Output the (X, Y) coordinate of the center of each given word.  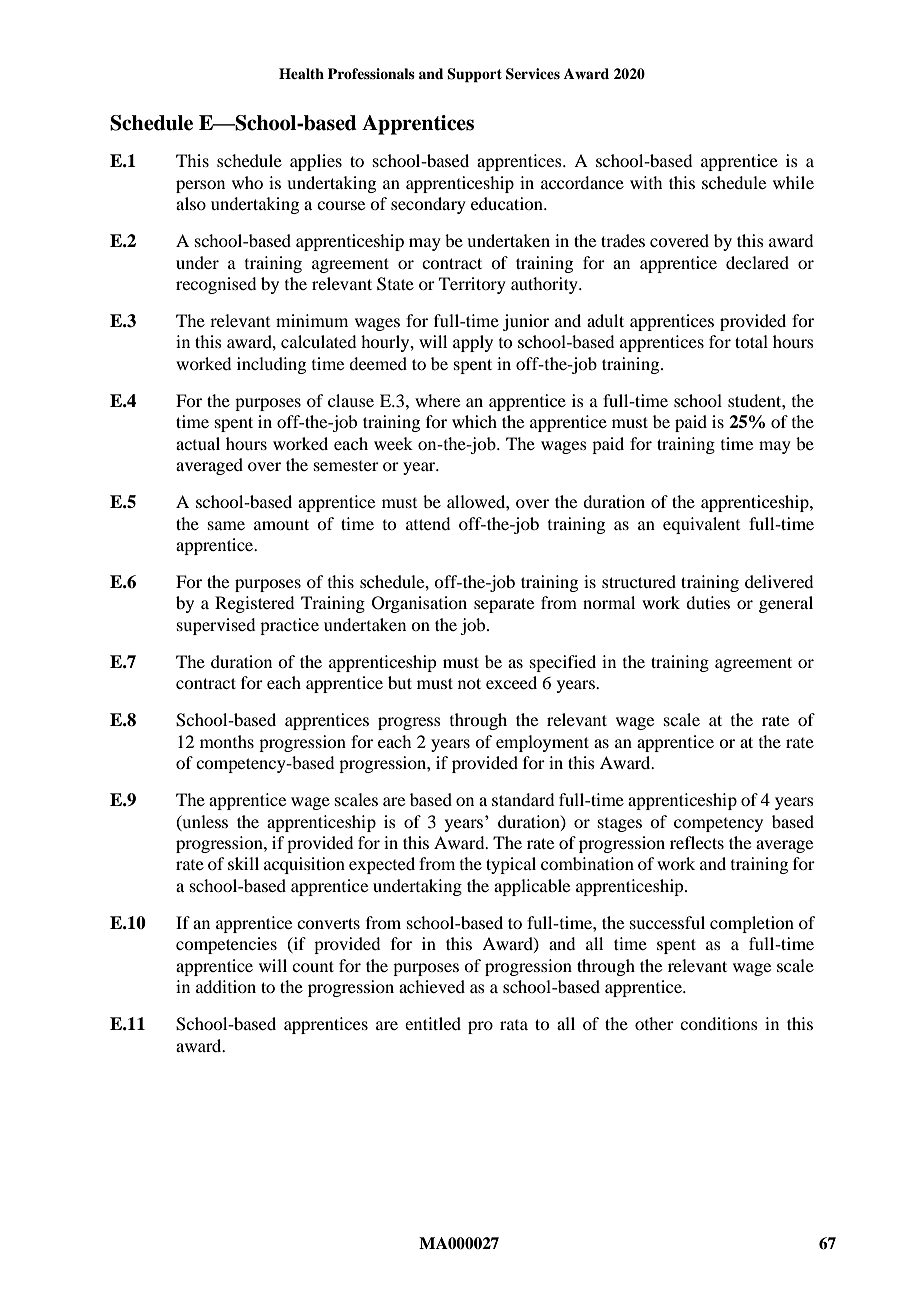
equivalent (701, 525)
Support (474, 75)
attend (428, 523)
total (751, 341)
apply (473, 343)
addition (226, 986)
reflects (697, 842)
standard (523, 799)
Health (301, 73)
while (793, 182)
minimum (312, 320)
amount (281, 524)
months (227, 741)
